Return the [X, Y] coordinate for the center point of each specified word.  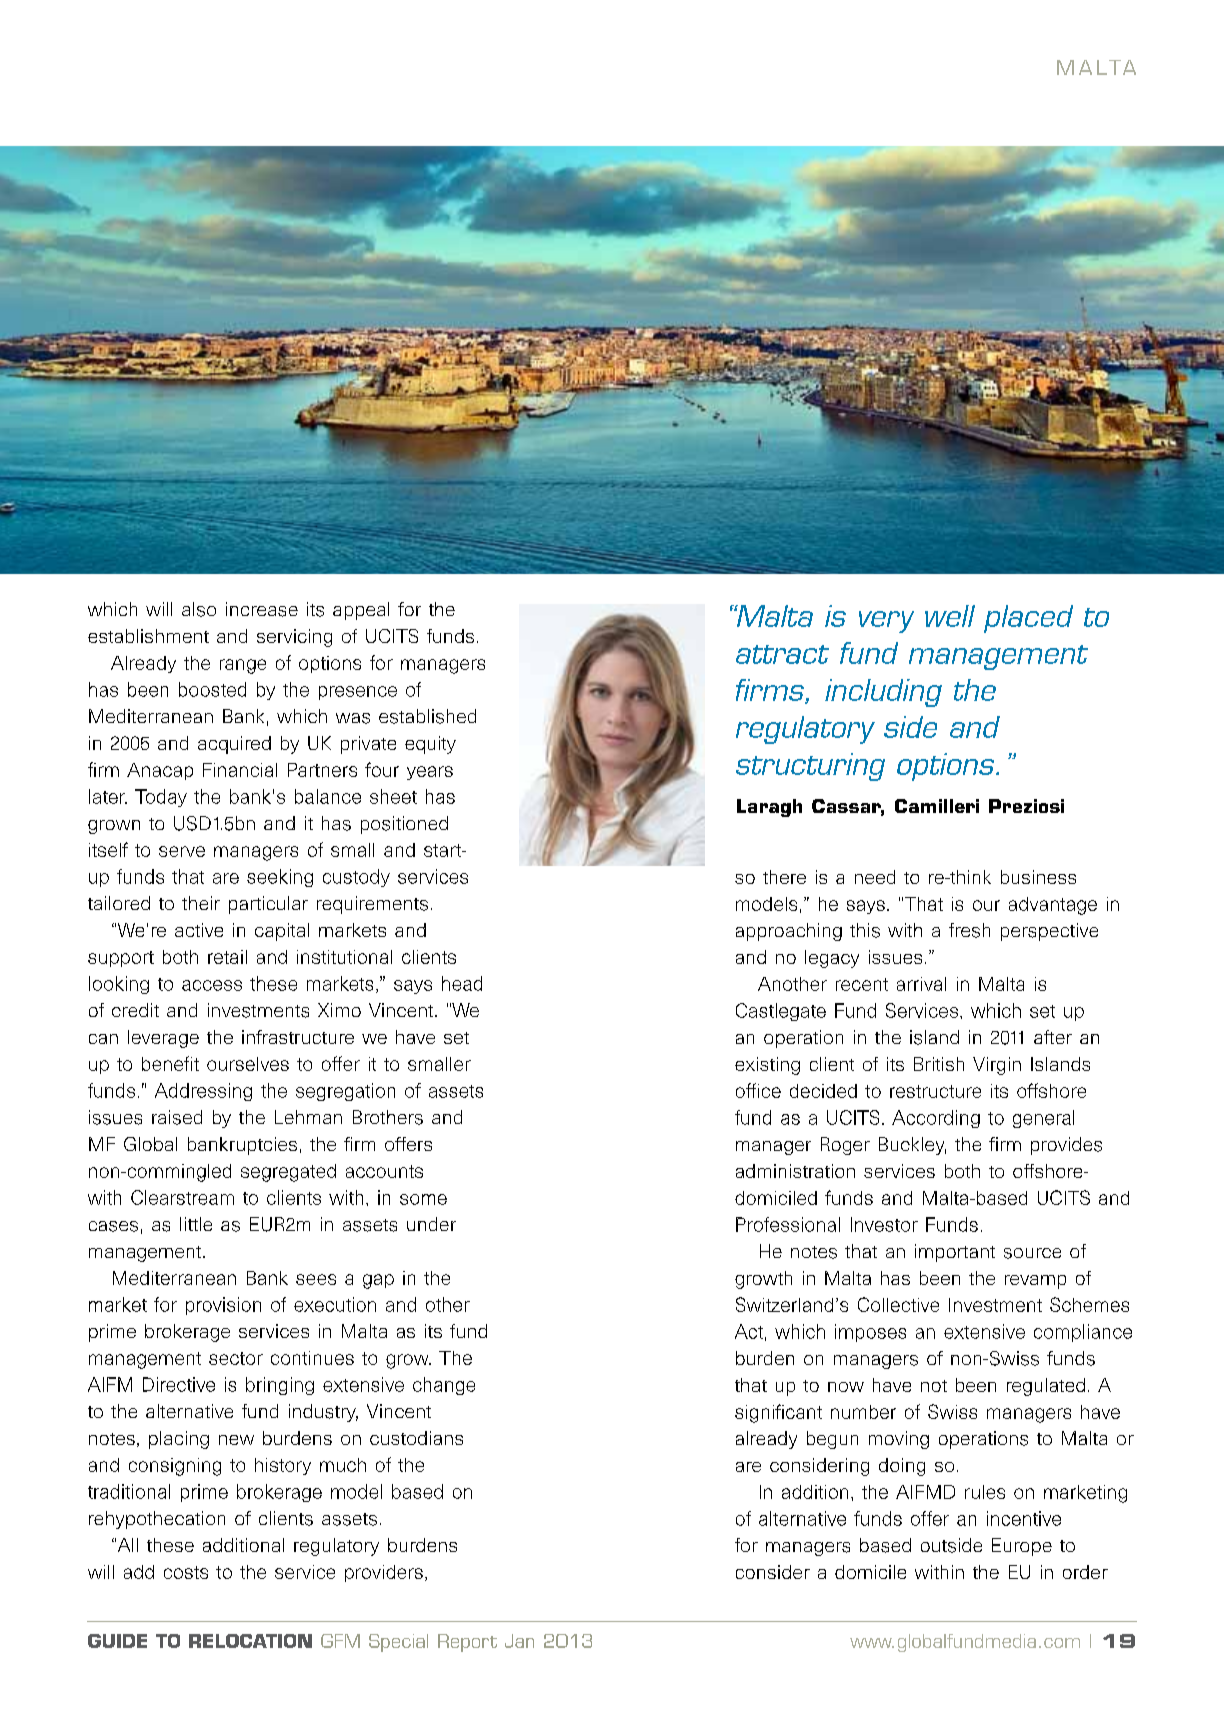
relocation [250, 1641]
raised [177, 1117]
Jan [519, 1641]
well [950, 616]
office [758, 1090]
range [243, 666]
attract [782, 654]
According [936, 1119]
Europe [1022, 1547]
